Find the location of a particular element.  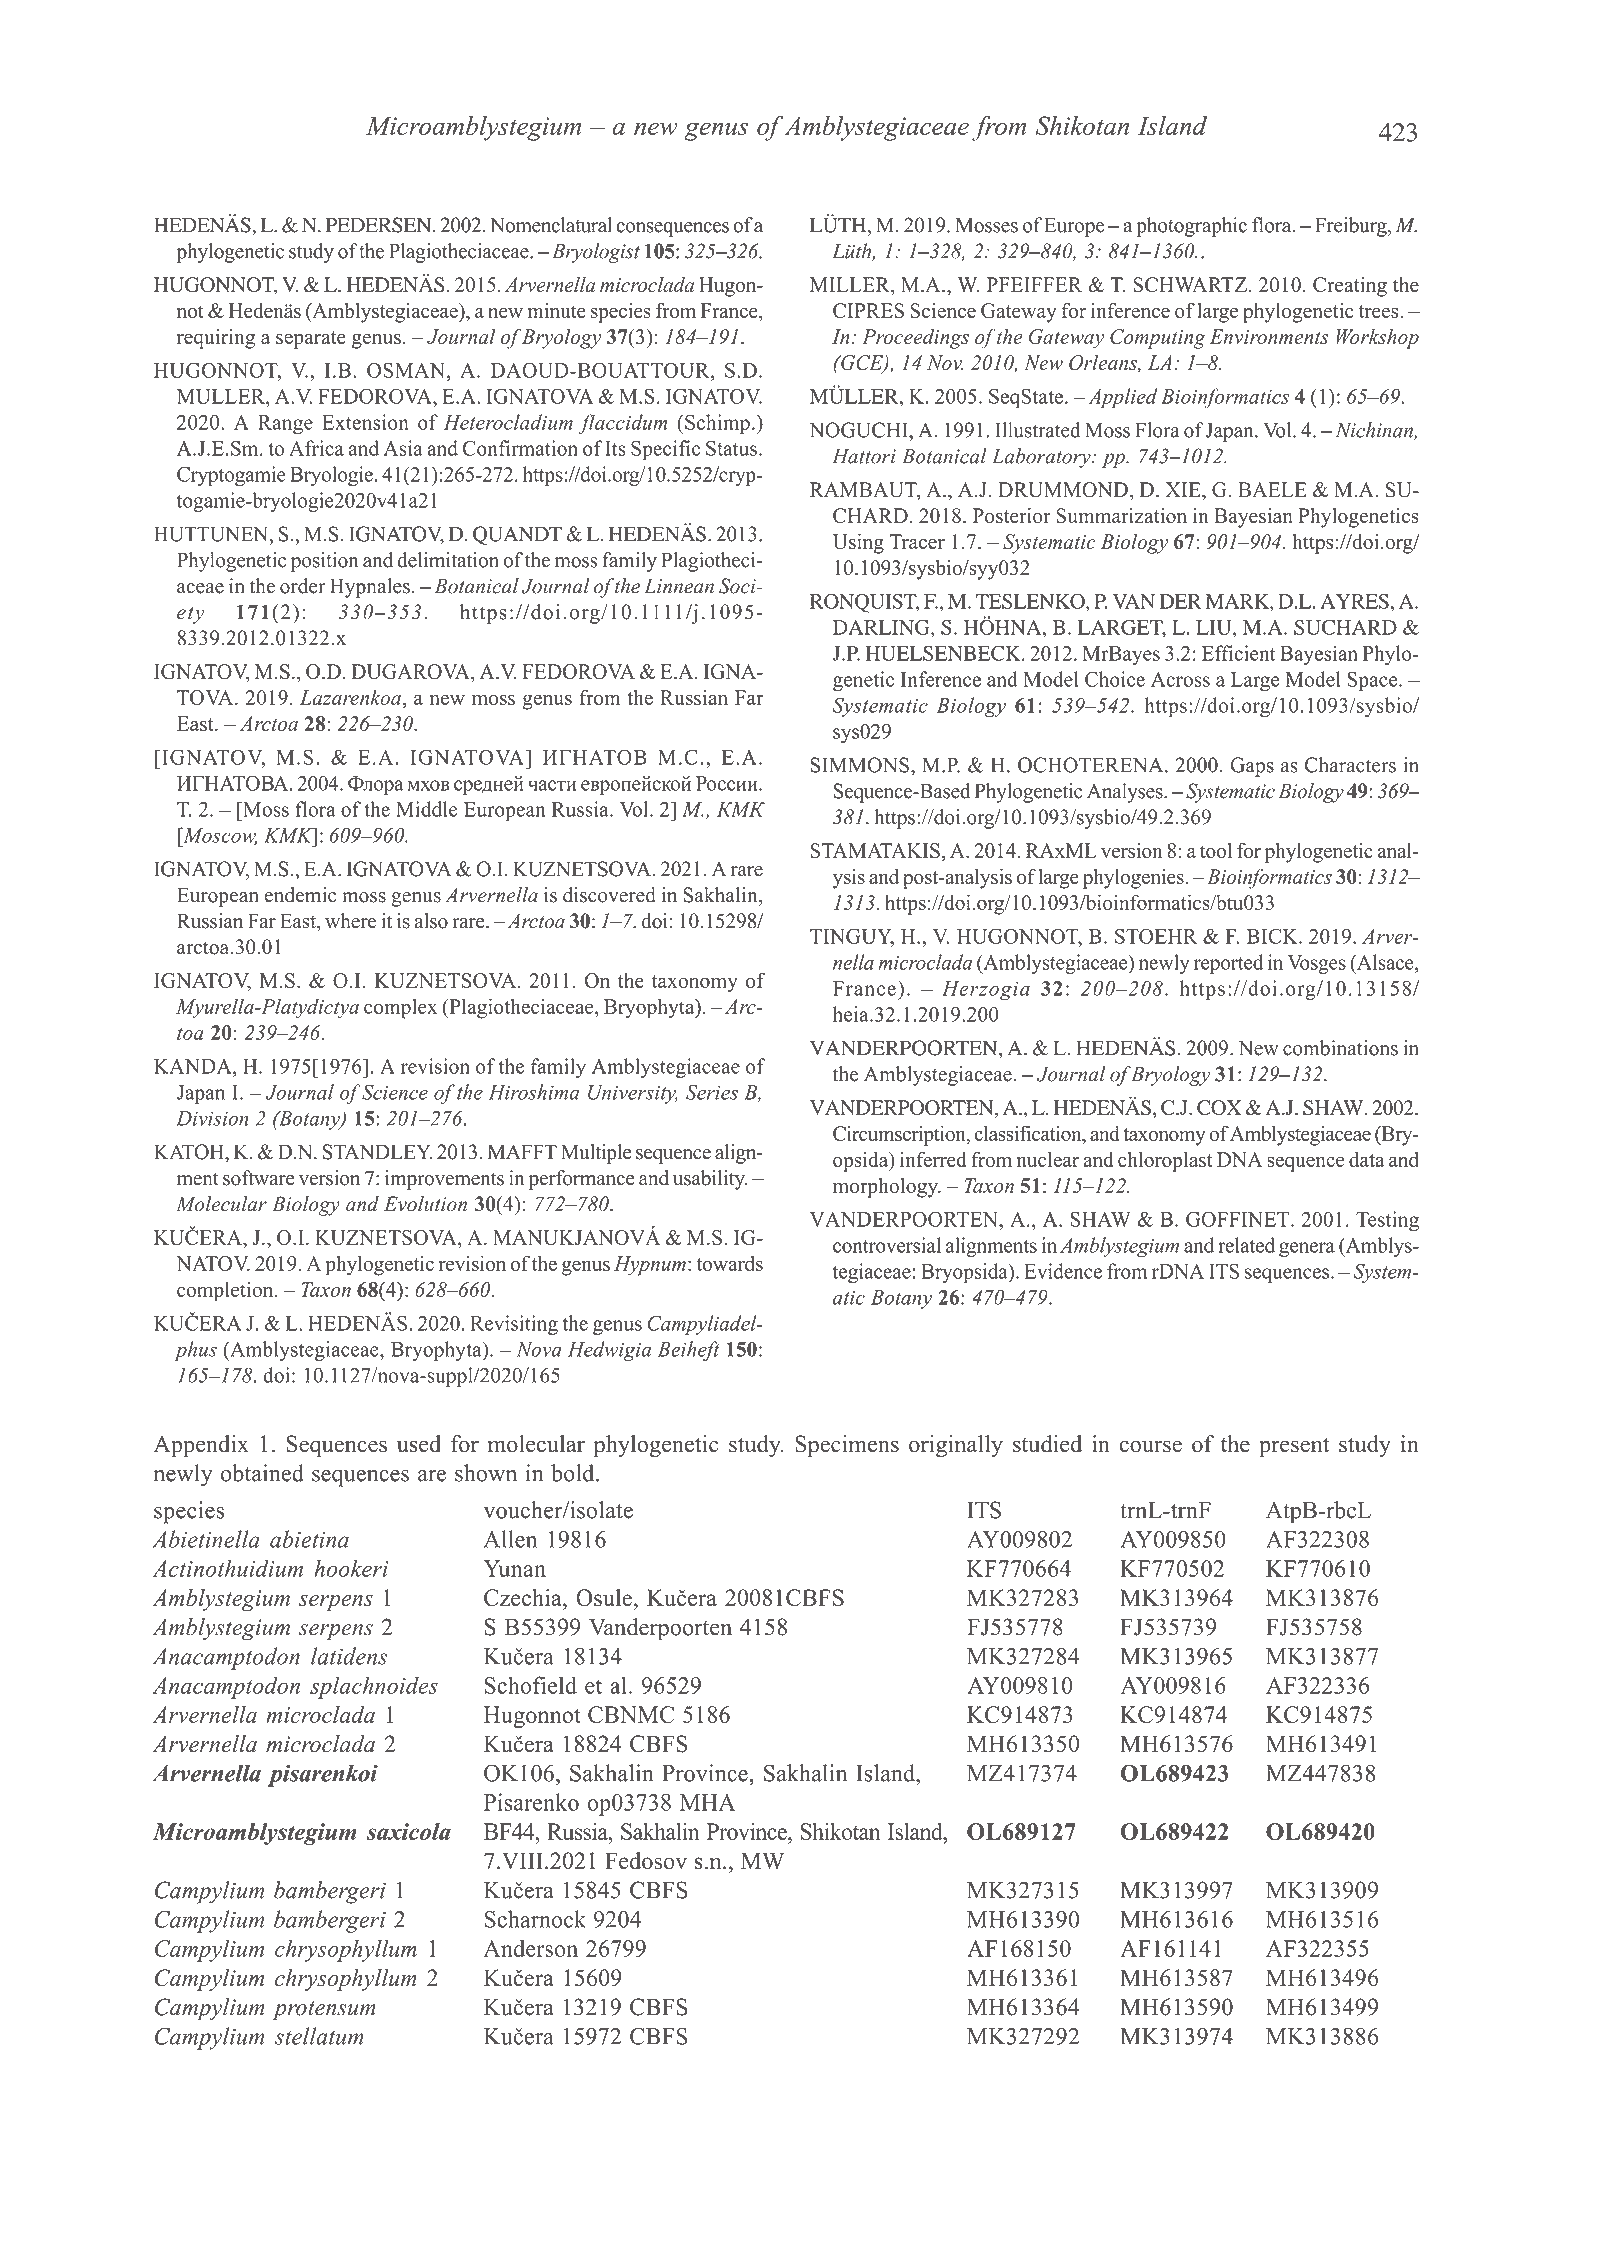

complex is located at coordinates (400, 1009).
